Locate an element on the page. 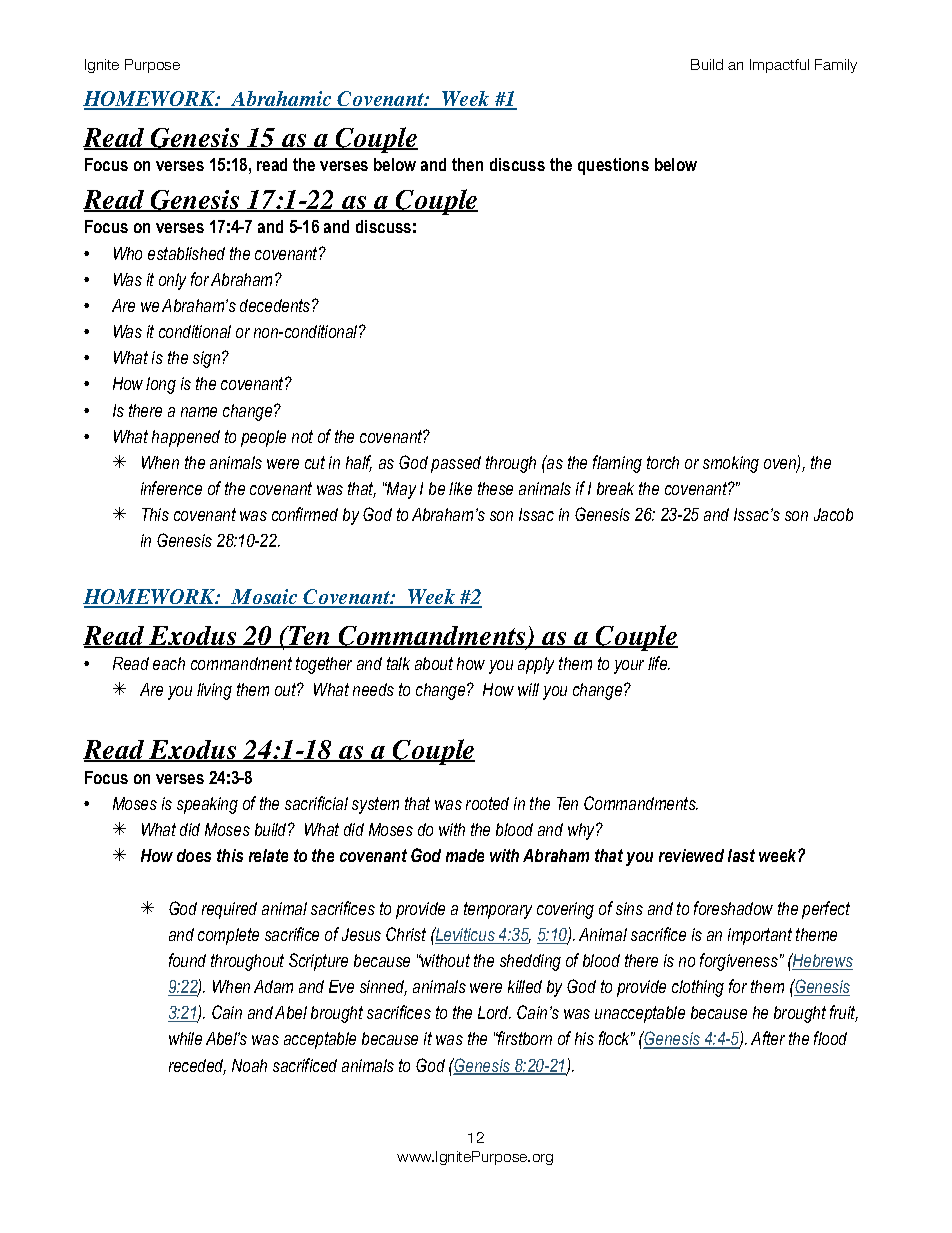 The image size is (952, 1233). smoking is located at coordinates (731, 464).
